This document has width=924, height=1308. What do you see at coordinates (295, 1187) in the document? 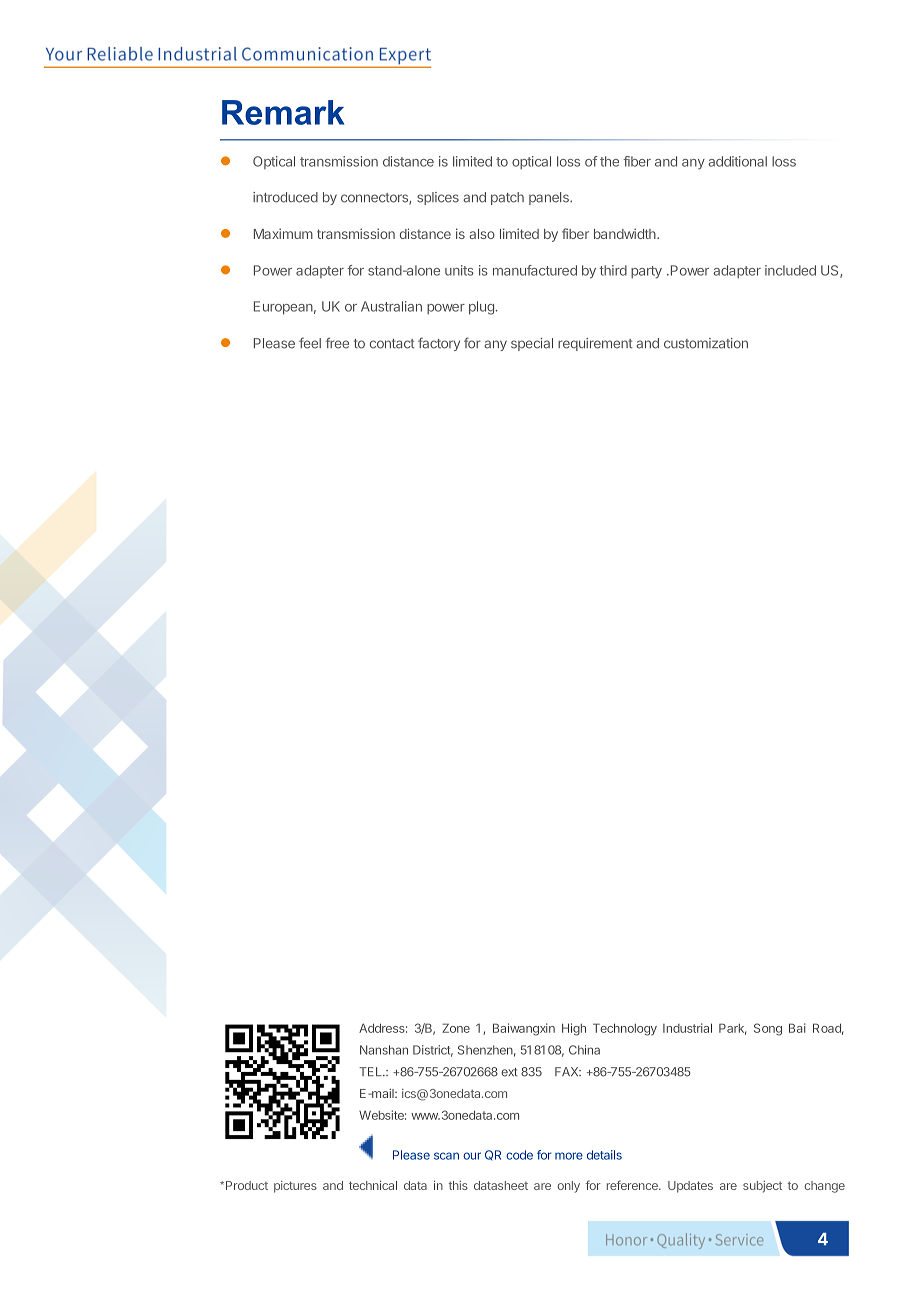
I see `pictures` at bounding box center [295, 1187].
